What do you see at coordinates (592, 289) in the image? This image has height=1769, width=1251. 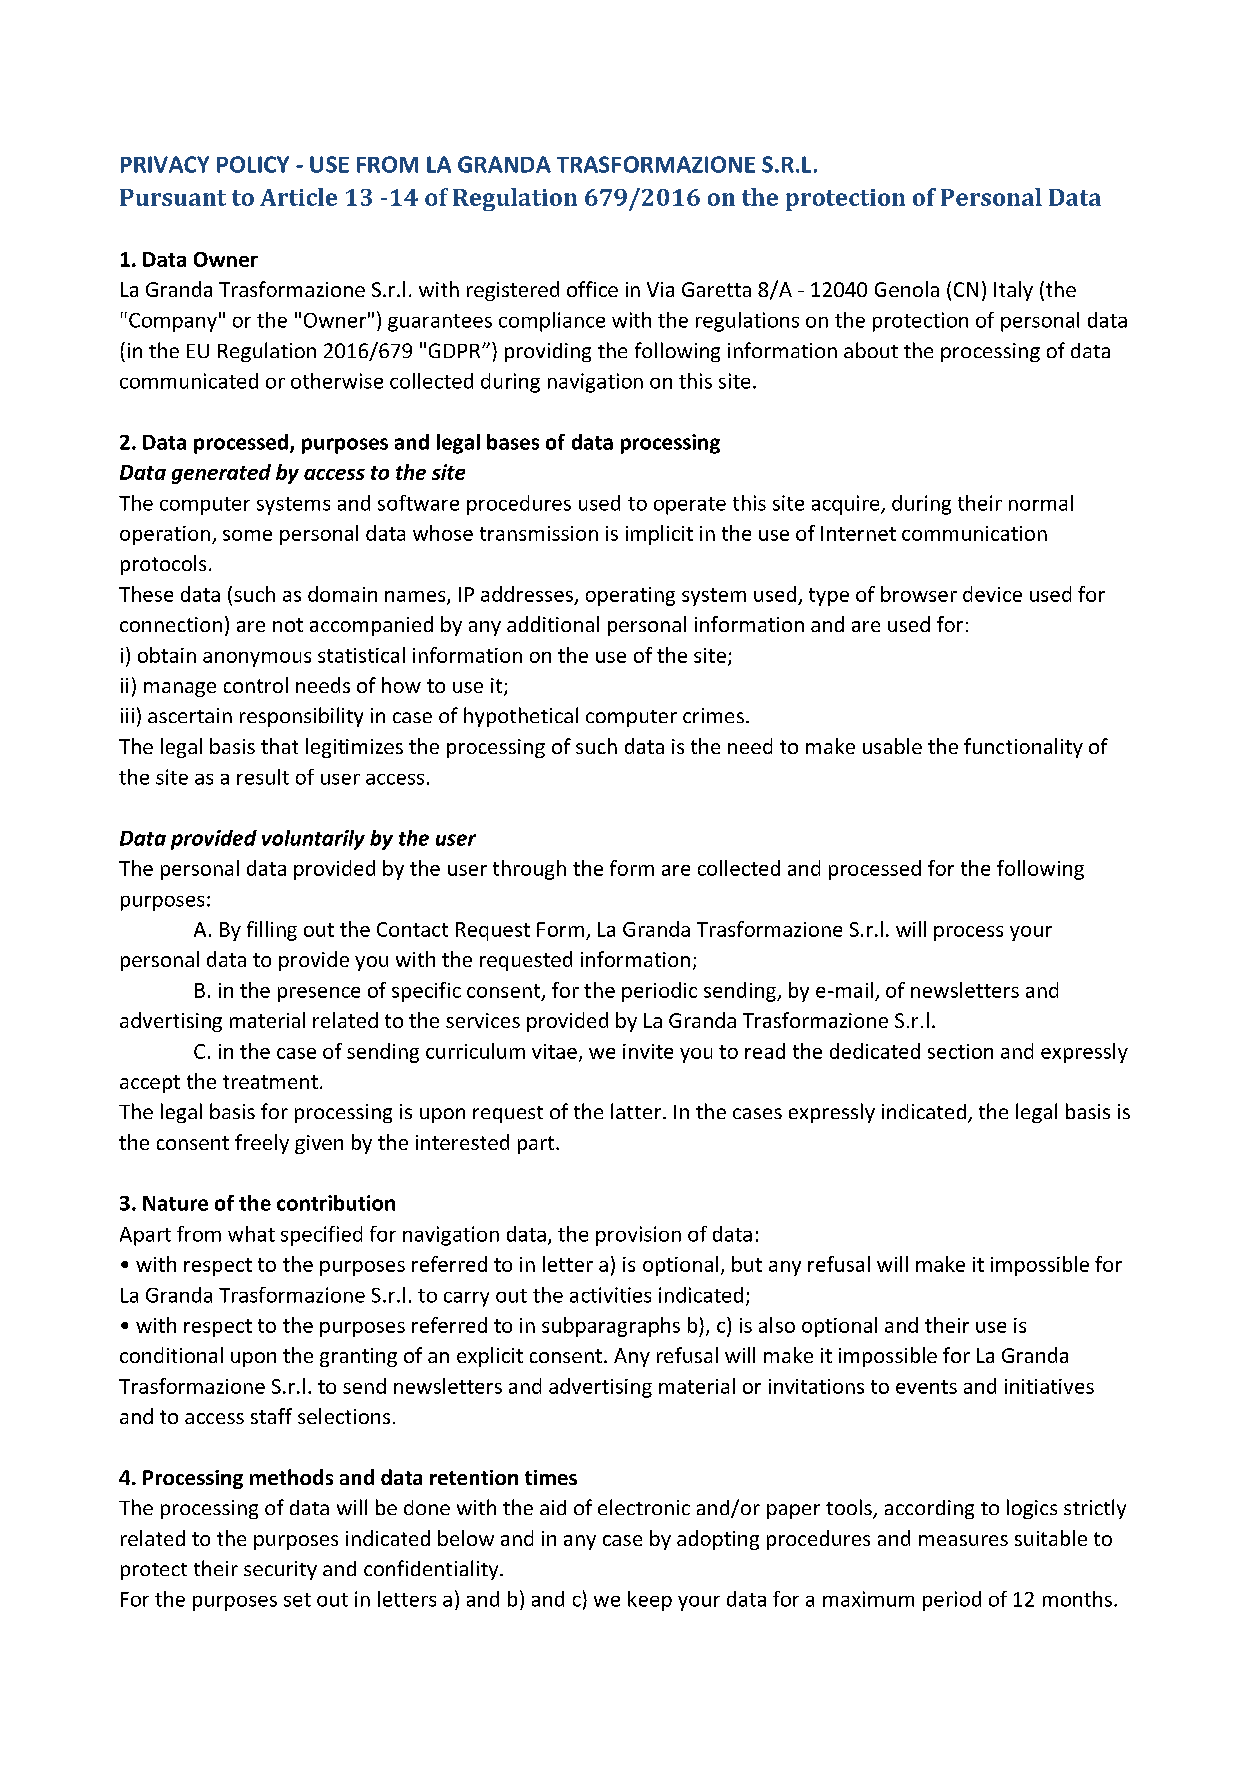 I see `office` at bounding box center [592, 289].
